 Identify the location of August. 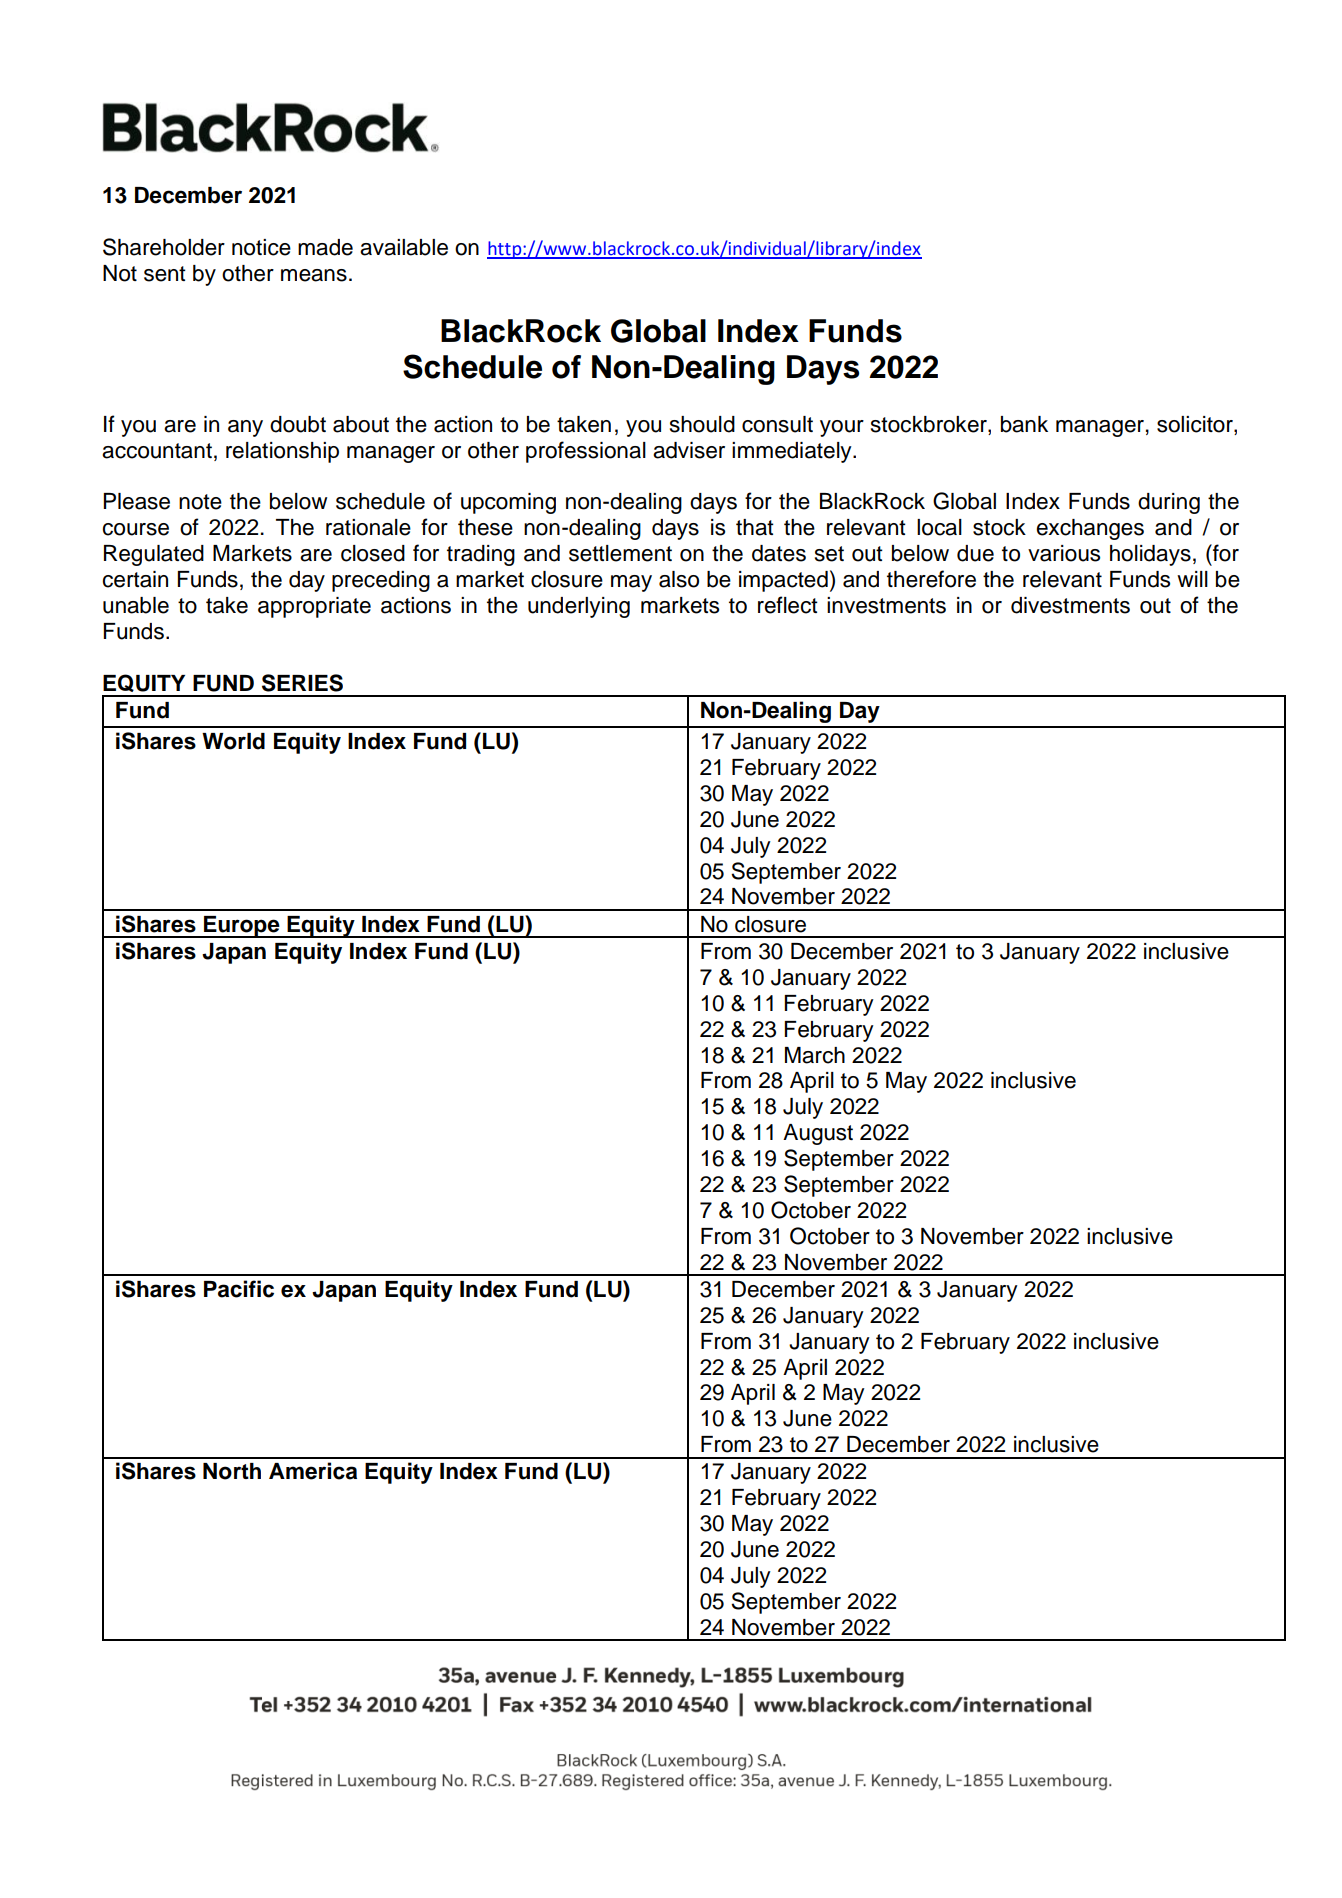
(818, 1134).
